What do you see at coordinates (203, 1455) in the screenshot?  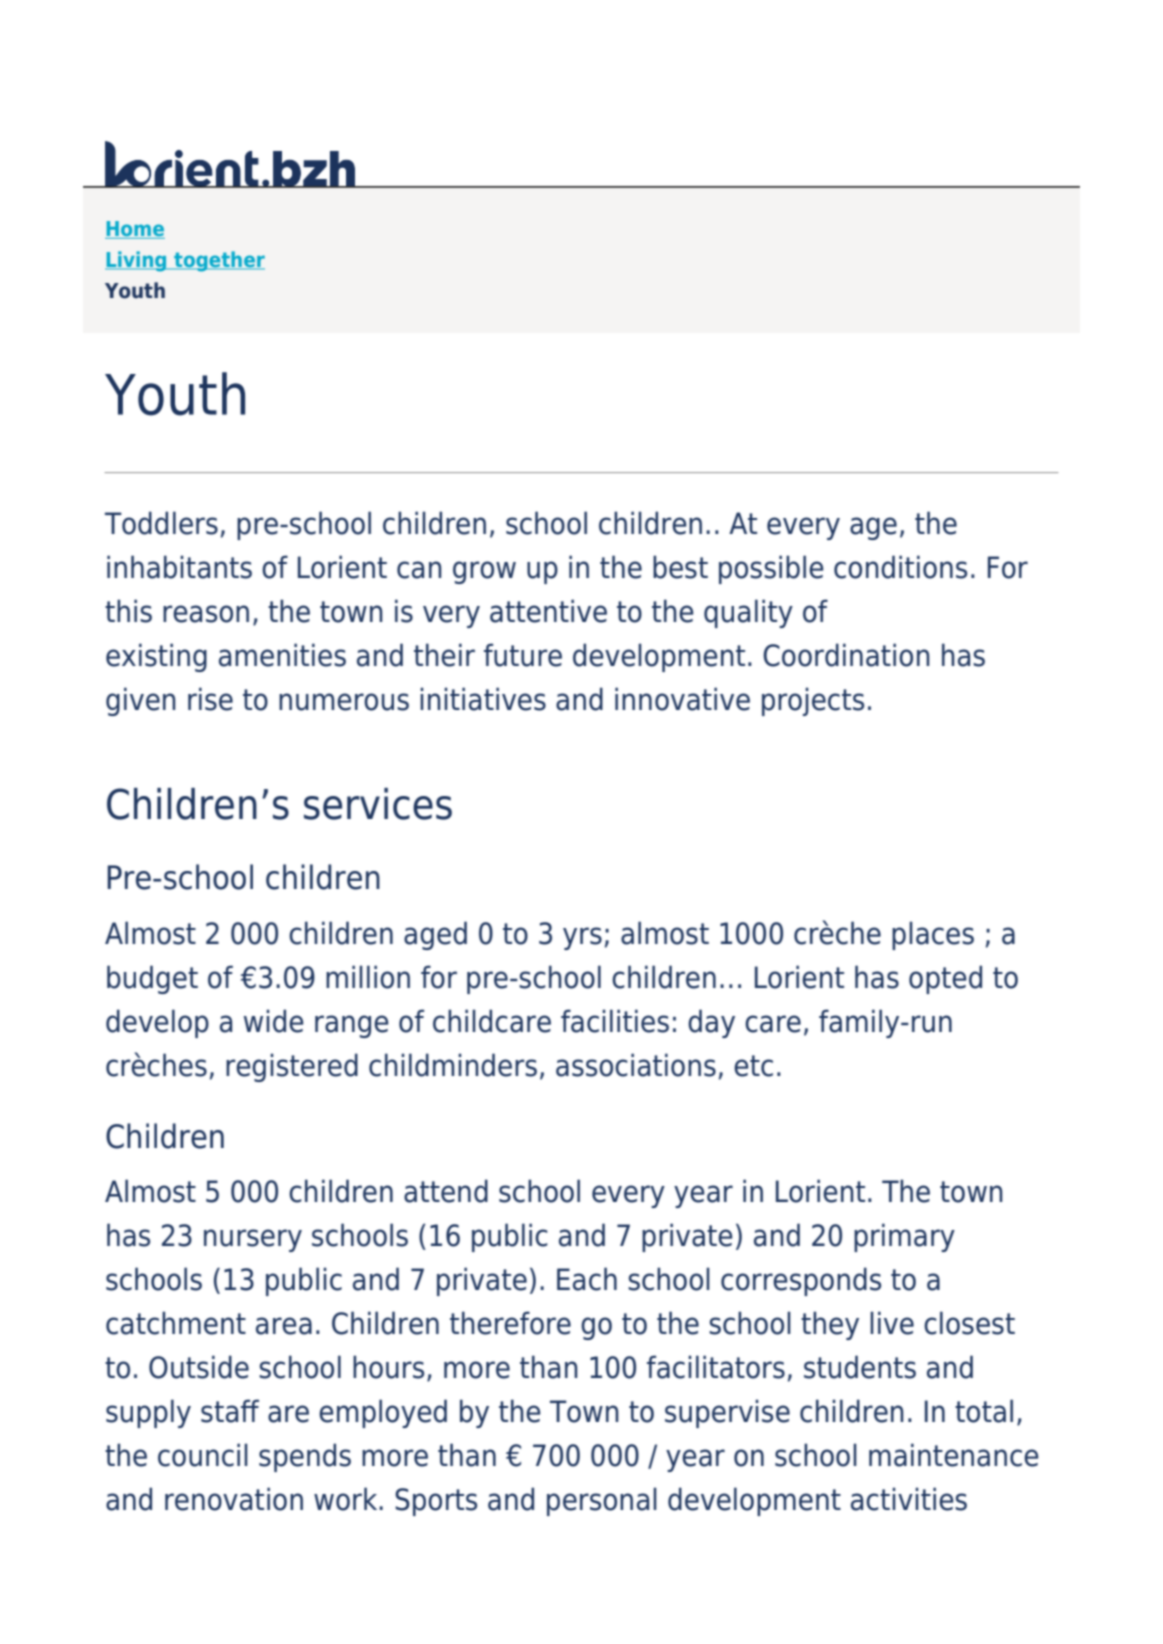 I see `council` at bounding box center [203, 1455].
